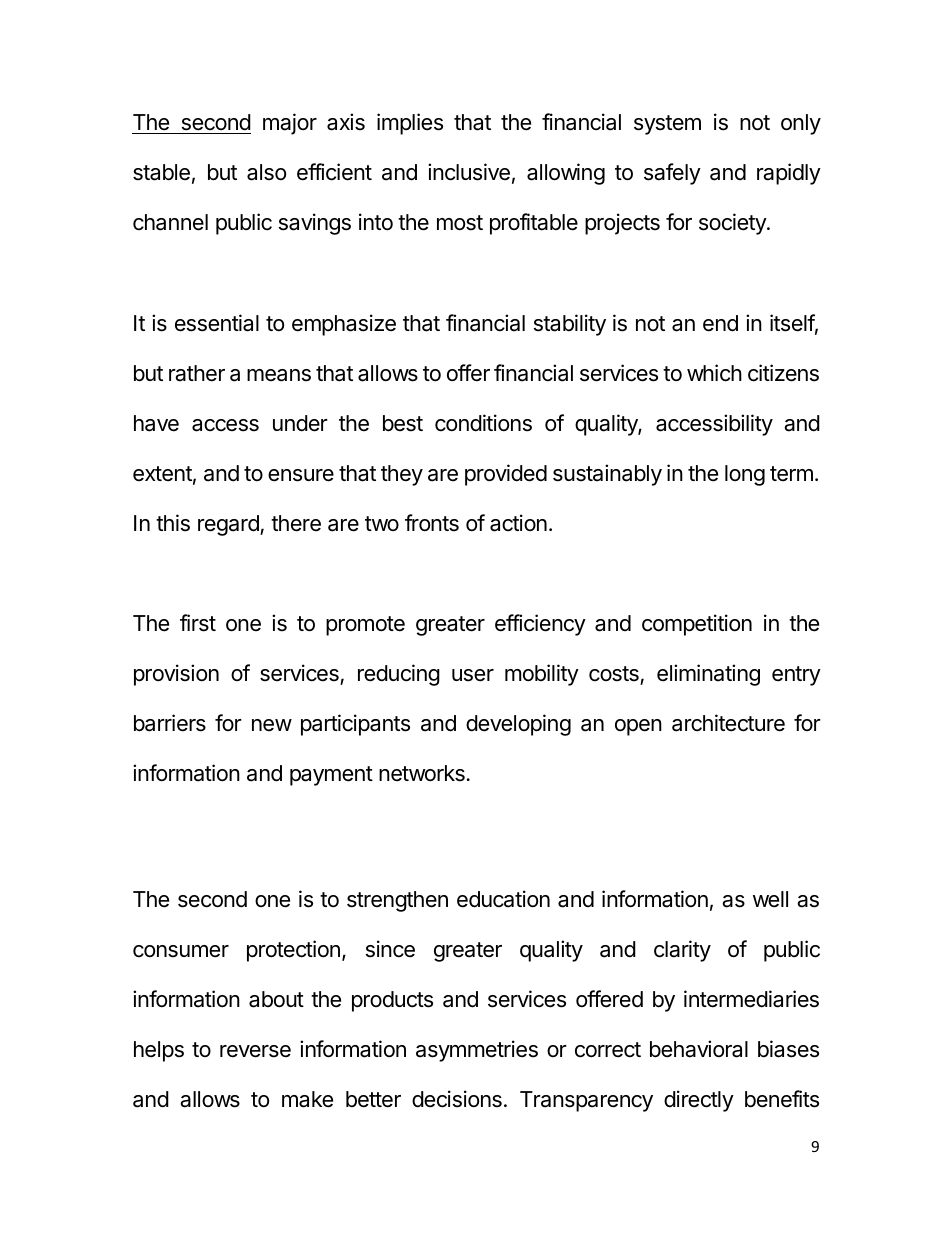 The image size is (952, 1233). What do you see at coordinates (503, 899) in the screenshot?
I see `education` at bounding box center [503, 899].
